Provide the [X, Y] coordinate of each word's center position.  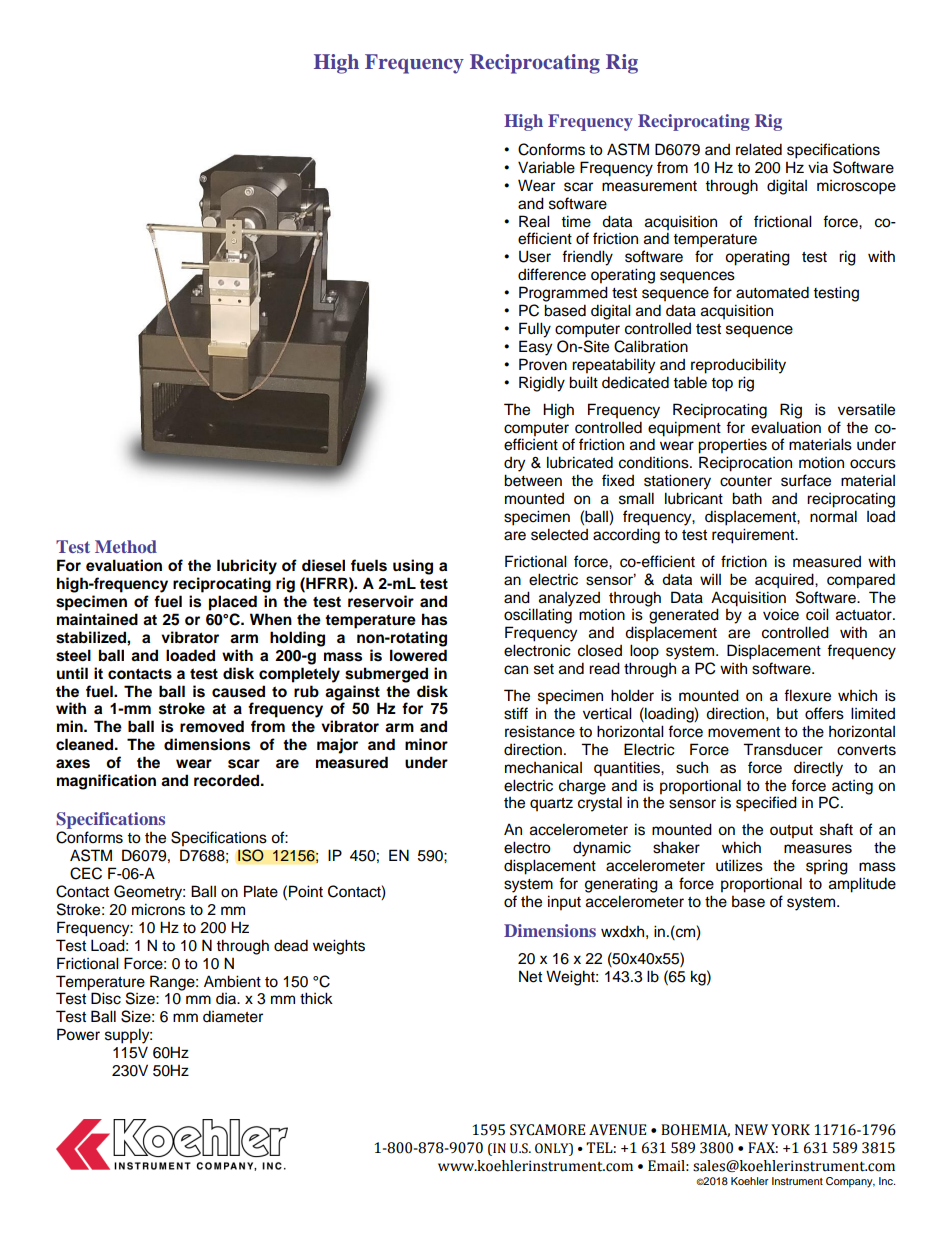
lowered [418, 655]
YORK [790, 1130]
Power [78, 1034]
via [818, 167]
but [787, 714]
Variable [546, 167]
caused [238, 691]
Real [534, 221]
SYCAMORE [547, 1130]
